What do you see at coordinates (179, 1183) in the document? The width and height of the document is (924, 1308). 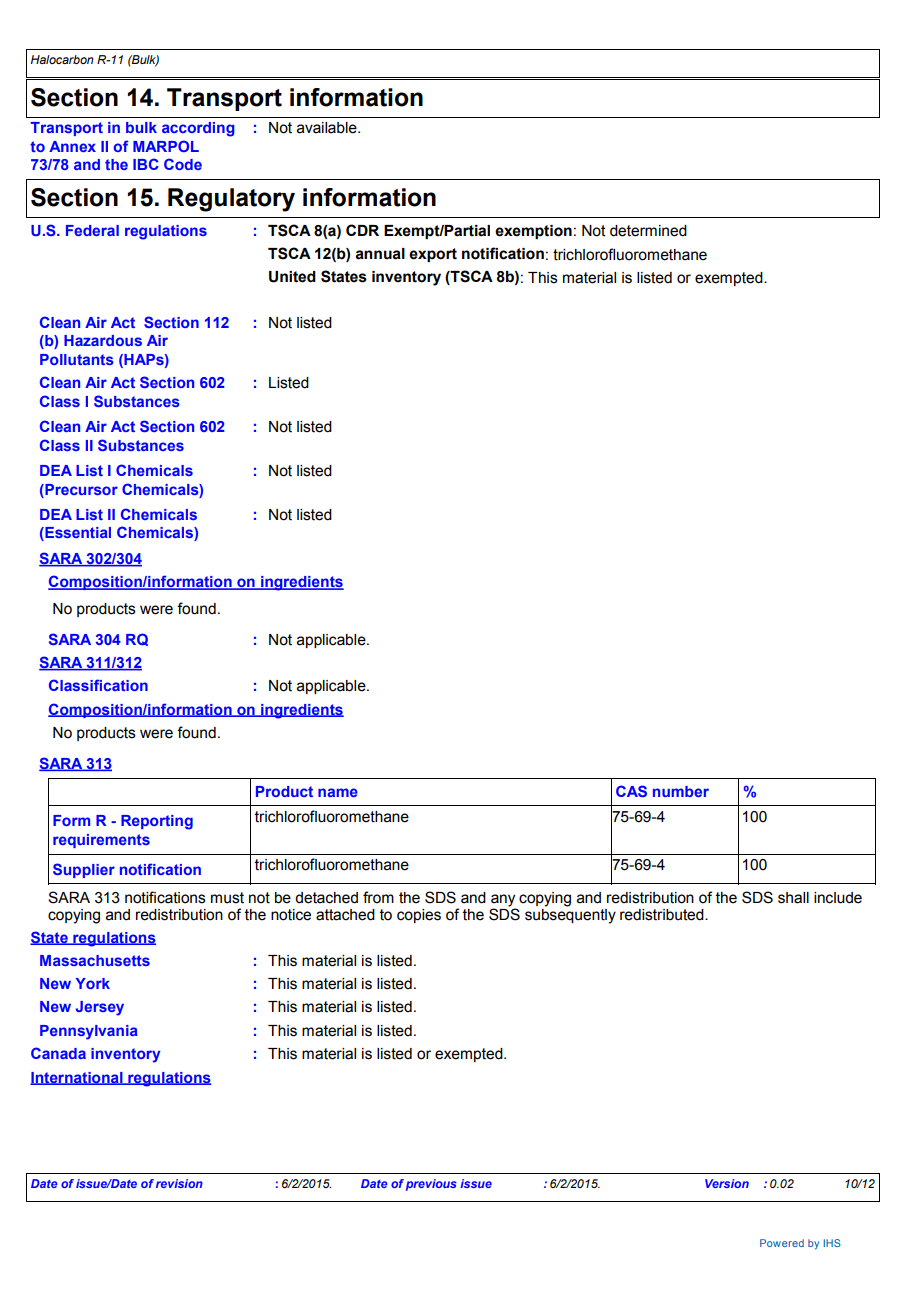 I see `revision` at bounding box center [179, 1183].
